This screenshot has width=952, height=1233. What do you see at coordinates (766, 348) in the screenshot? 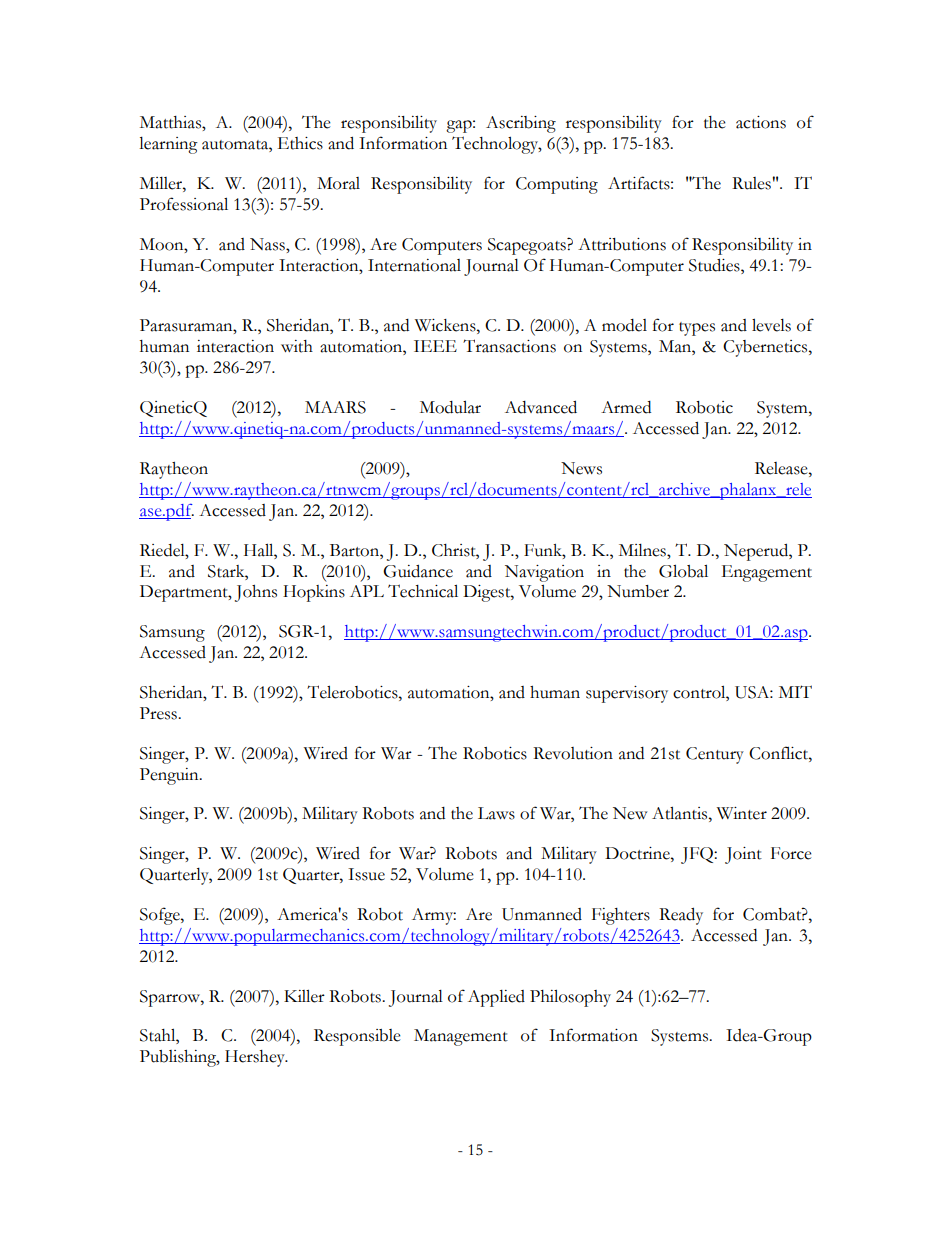
I see `Cybernetics` at bounding box center [766, 348].
